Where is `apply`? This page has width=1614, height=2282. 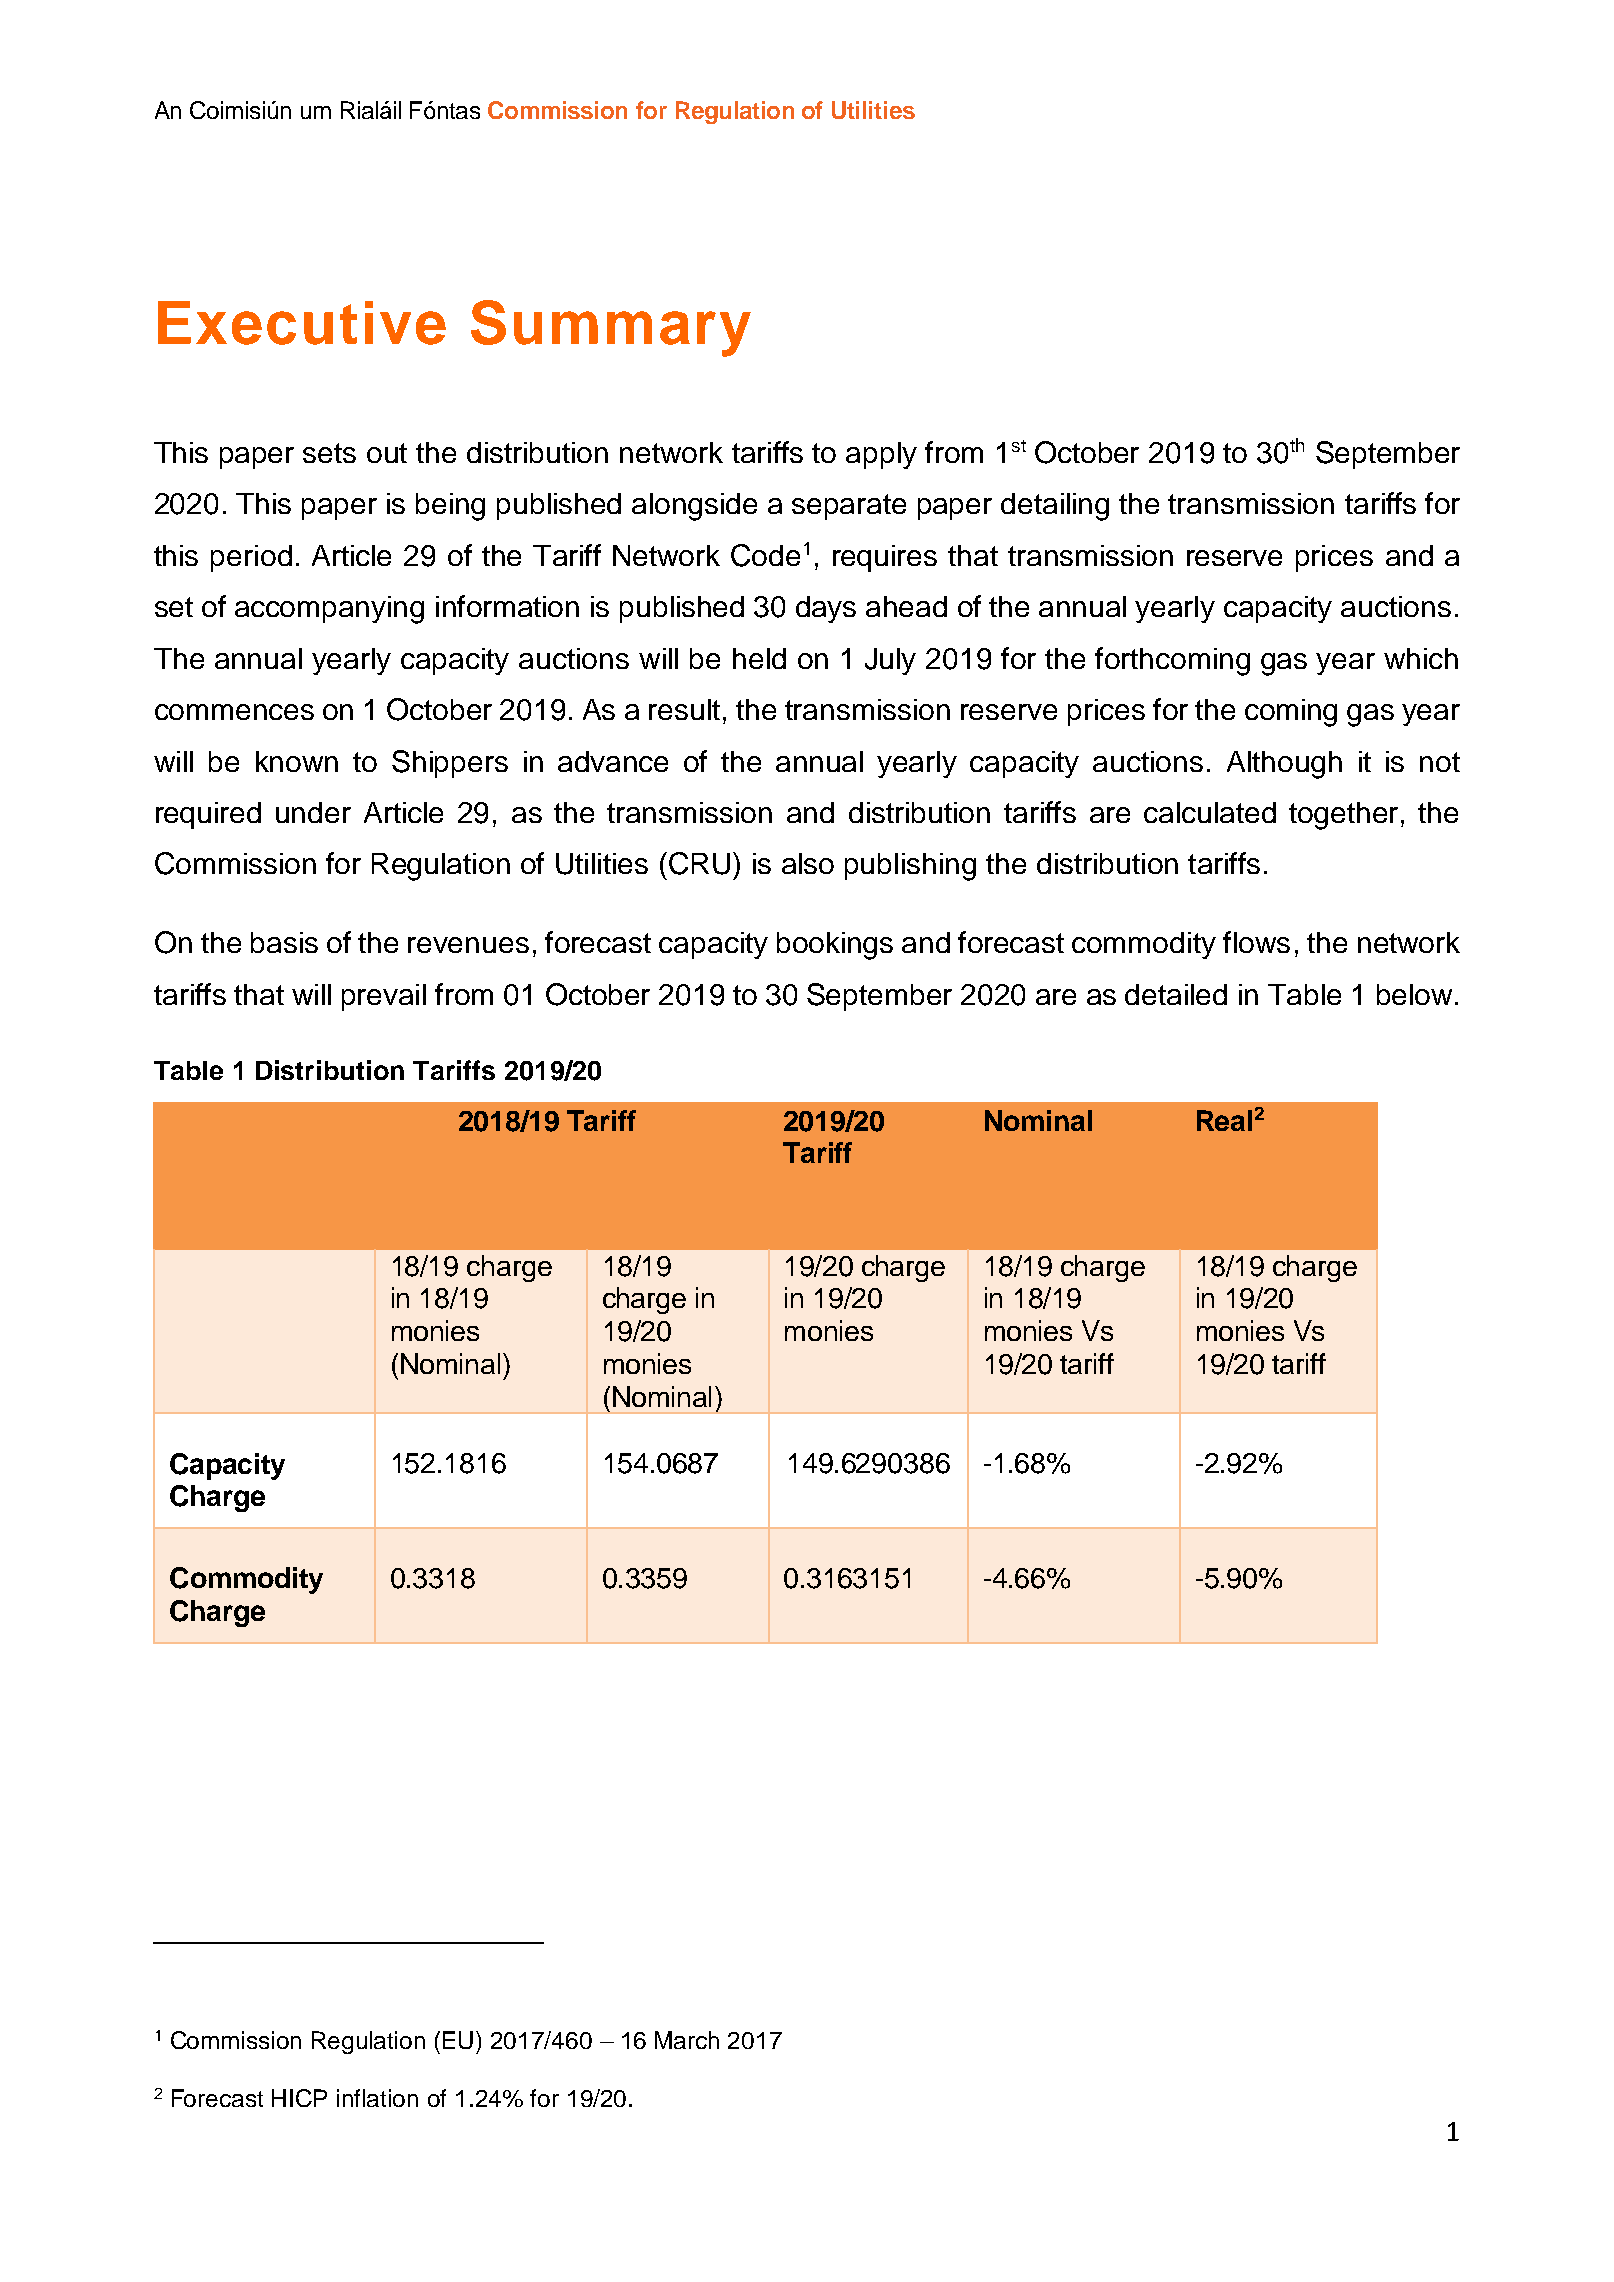 apply is located at coordinates (881, 455).
